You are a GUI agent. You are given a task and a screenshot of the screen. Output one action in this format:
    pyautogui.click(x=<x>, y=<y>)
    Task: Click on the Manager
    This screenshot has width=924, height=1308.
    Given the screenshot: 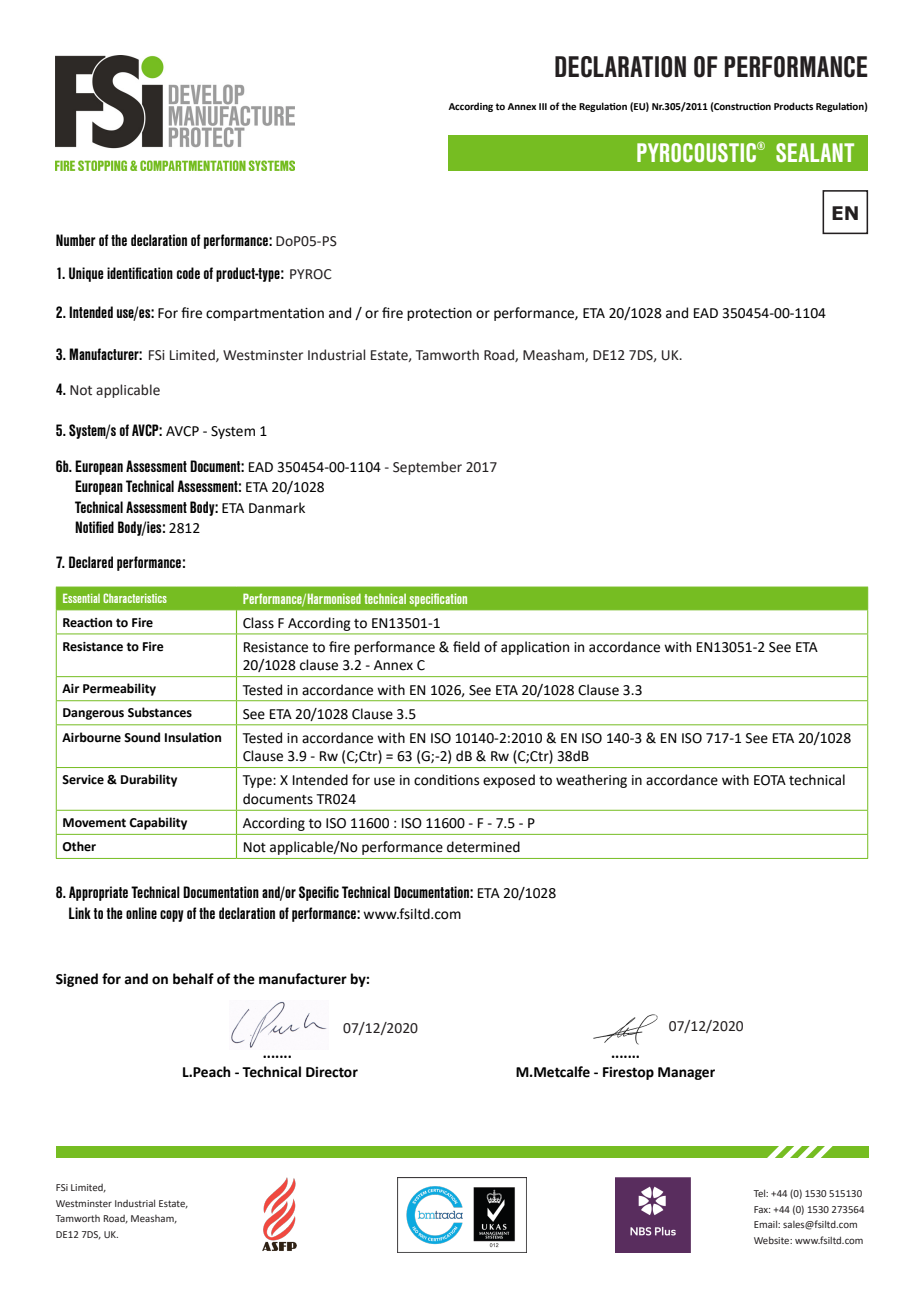 What is the action you would take?
    pyautogui.click(x=686, y=1073)
